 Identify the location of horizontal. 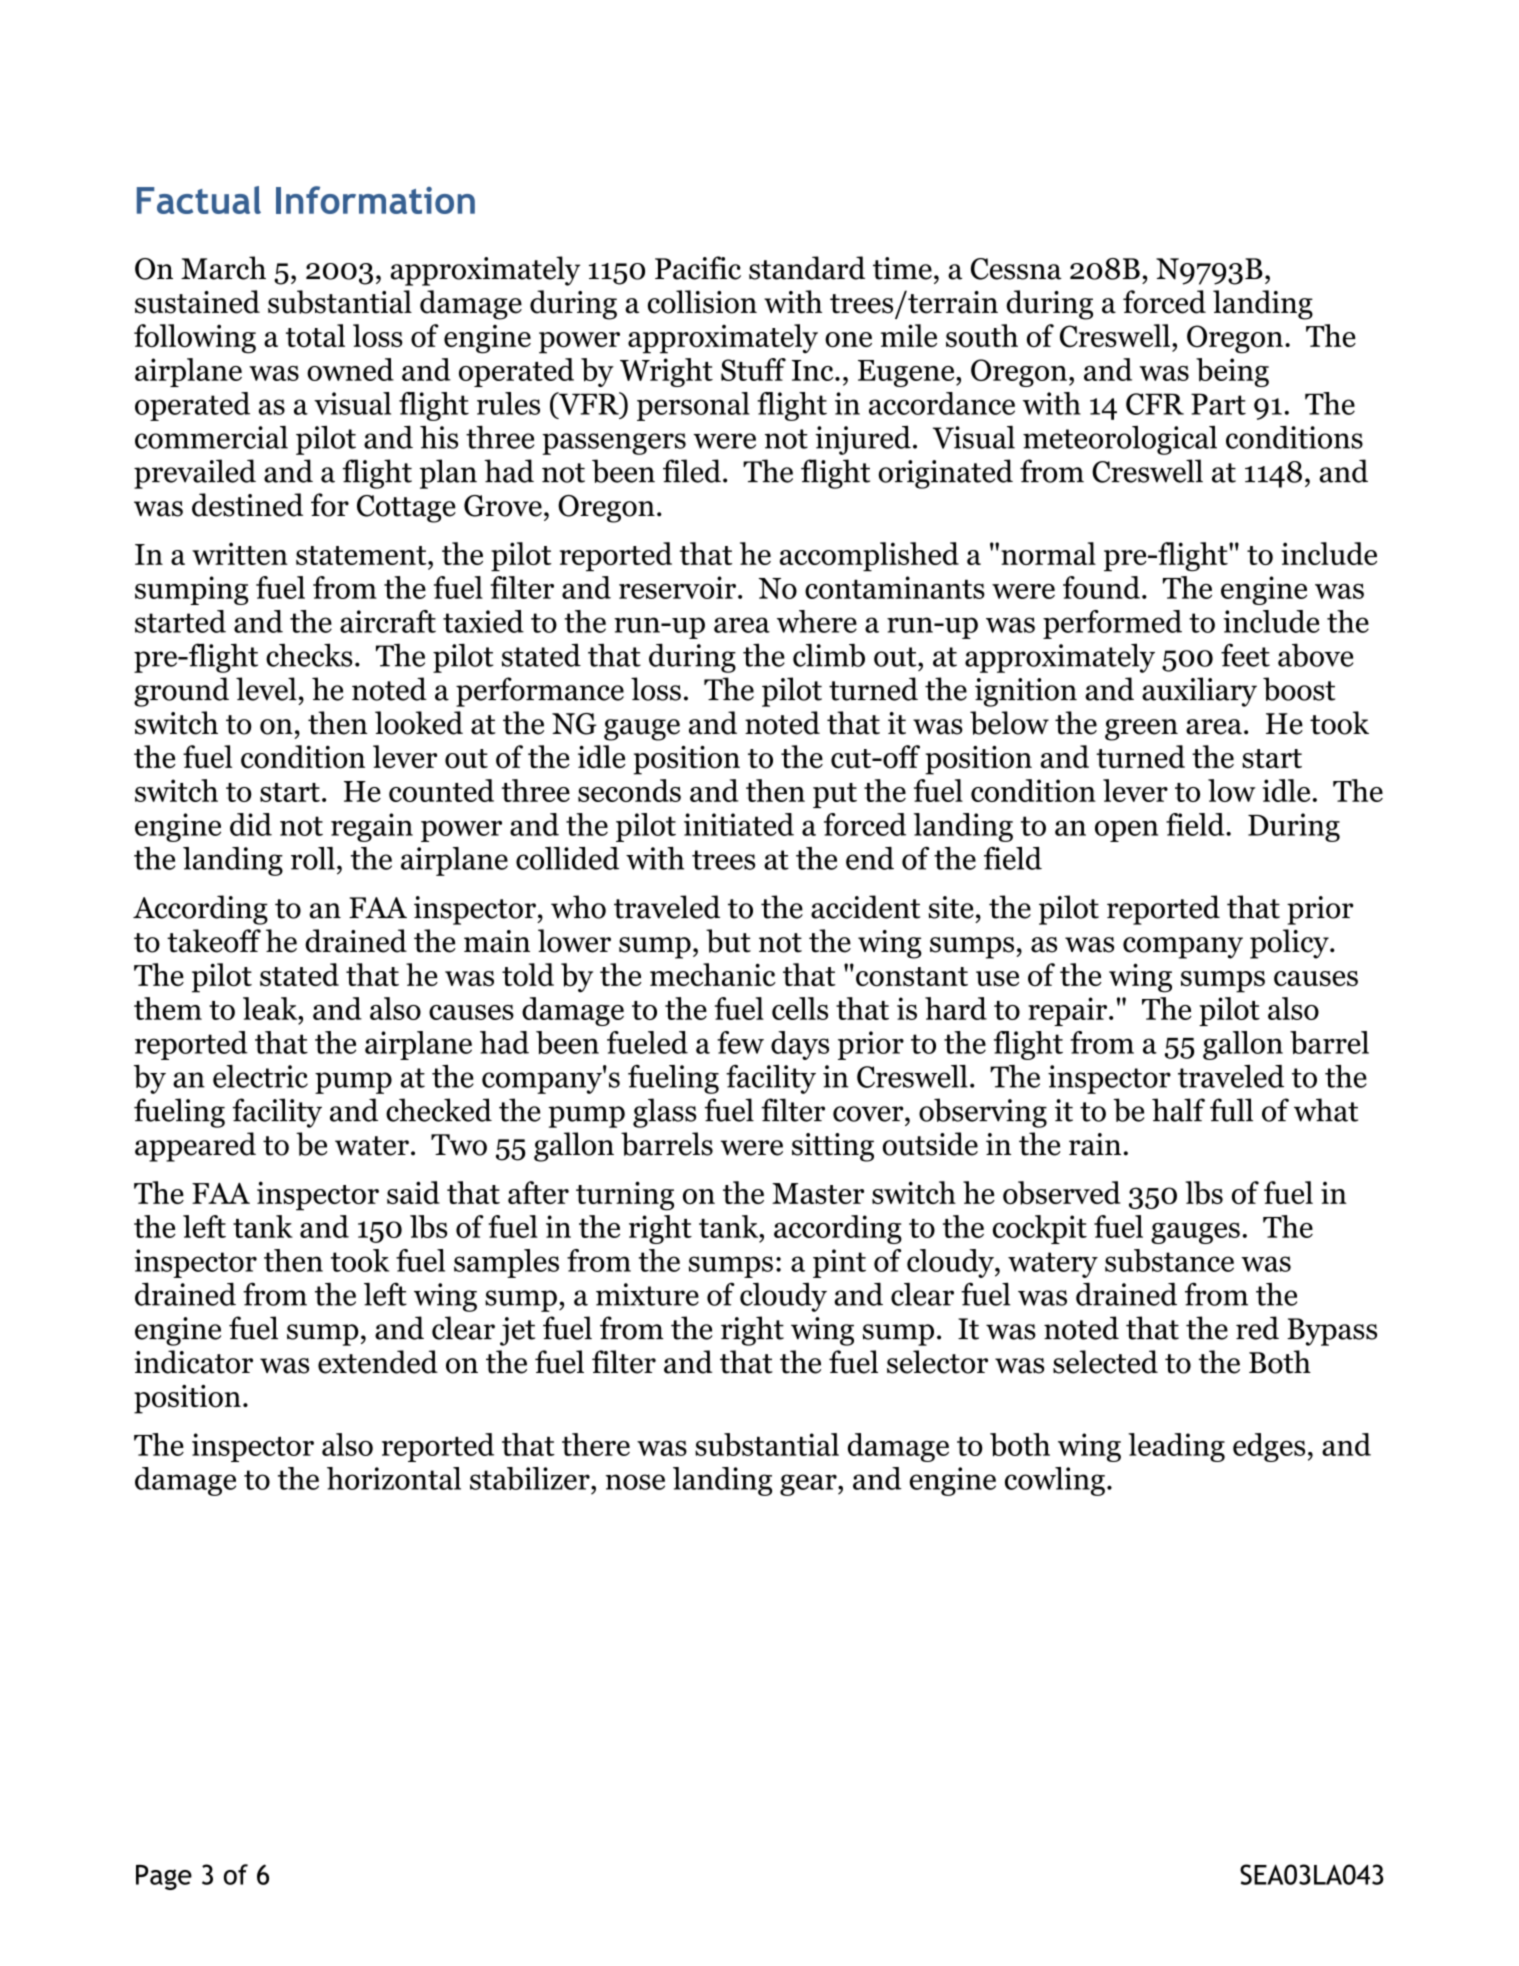
(394, 1478).
